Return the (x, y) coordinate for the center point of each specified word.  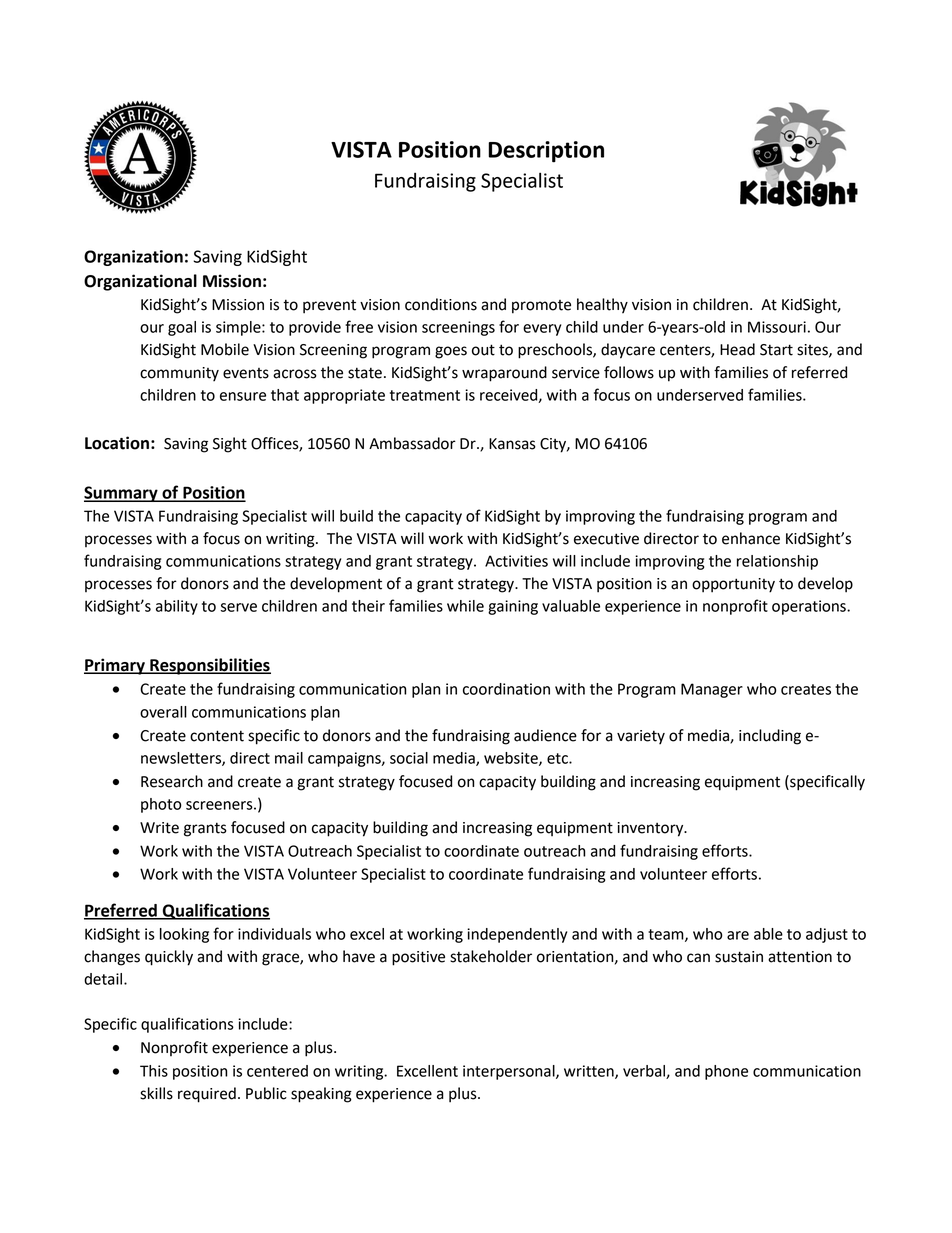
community (179, 374)
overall (163, 712)
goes (451, 352)
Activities (516, 561)
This (154, 1071)
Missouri (777, 327)
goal (182, 328)
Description (546, 152)
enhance (751, 538)
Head (737, 349)
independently (517, 935)
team (667, 935)
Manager (712, 690)
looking (184, 935)
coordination (506, 689)
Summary (122, 494)
